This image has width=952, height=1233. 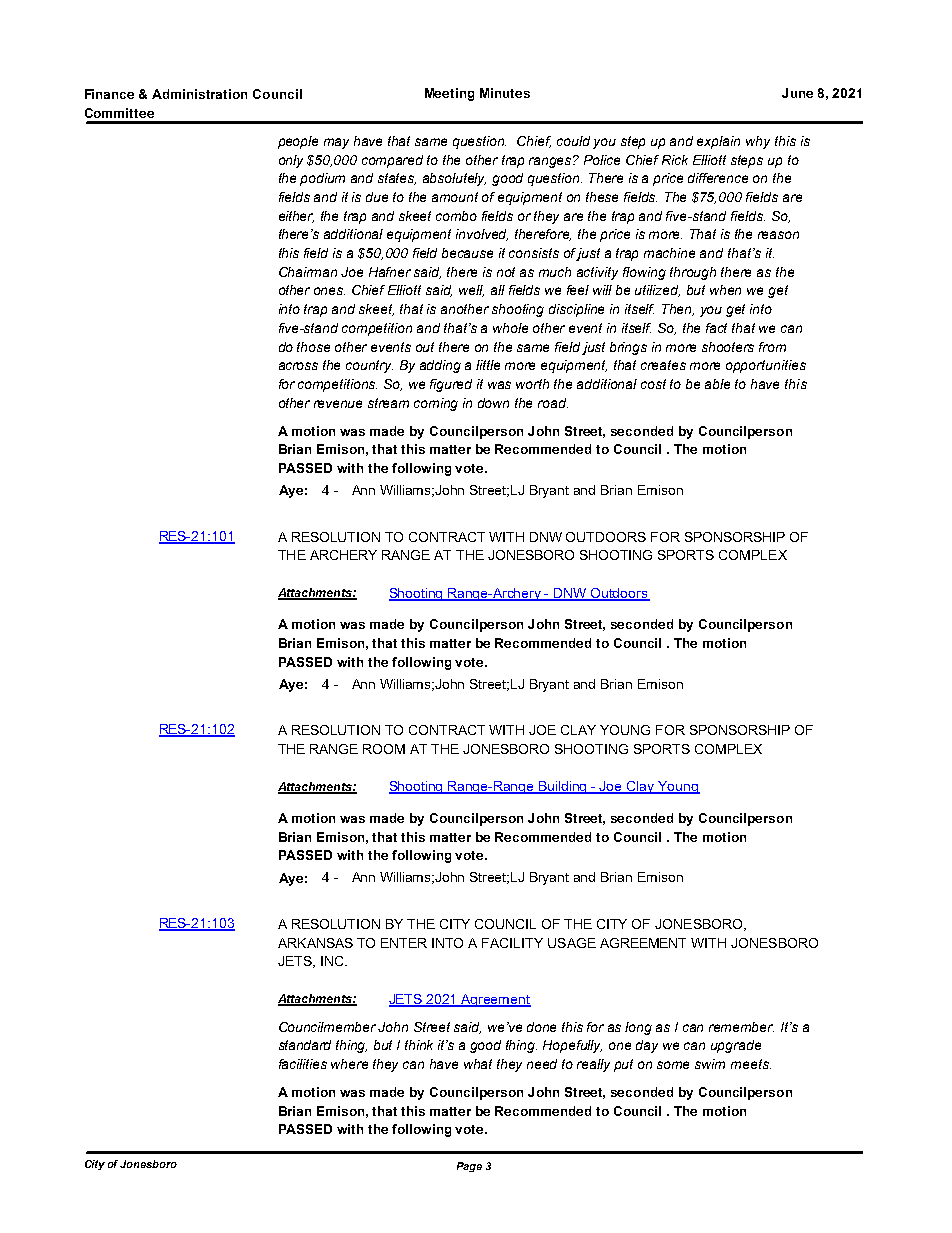 What do you see at coordinates (718, 142) in the image?
I see `explain` at bounding box center [718, 142].
